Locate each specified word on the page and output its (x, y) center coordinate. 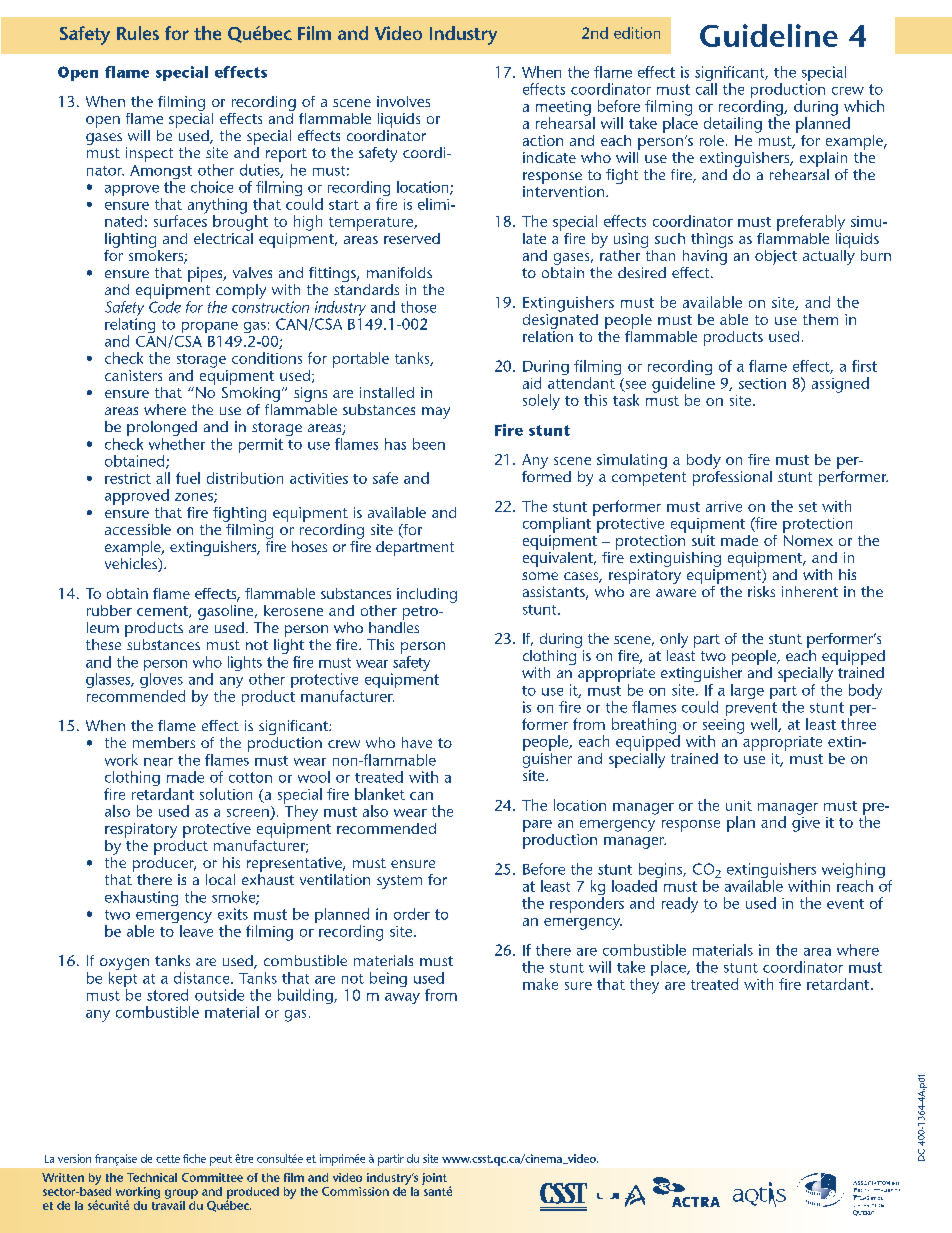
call (706, 89)
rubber (109, 610)
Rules (138, 33)
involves (403, 101)
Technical (152, 1177)
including (427, 595)
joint (434, 1179)
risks (761, 591)
